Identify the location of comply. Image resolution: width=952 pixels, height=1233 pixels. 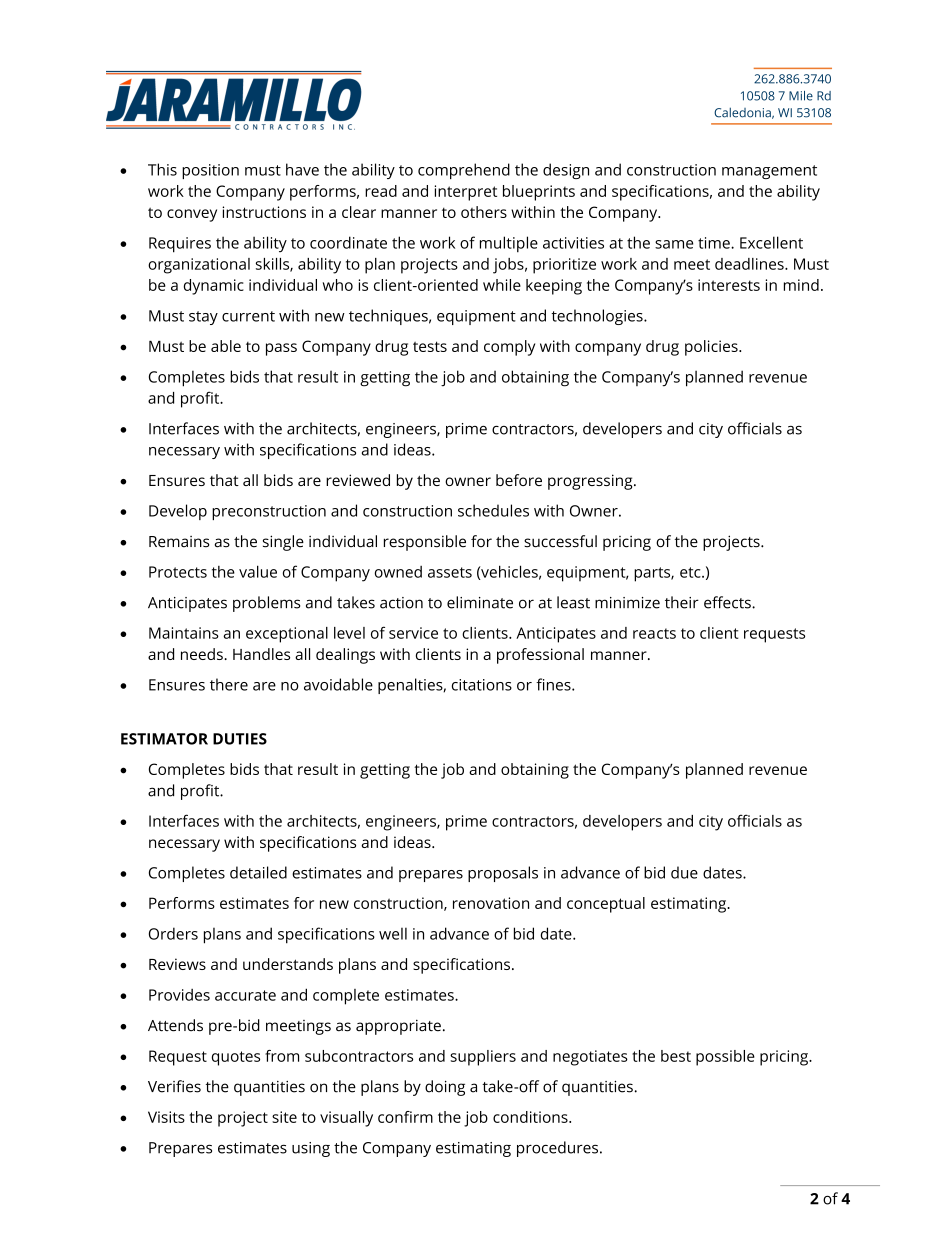
(509, 348).
